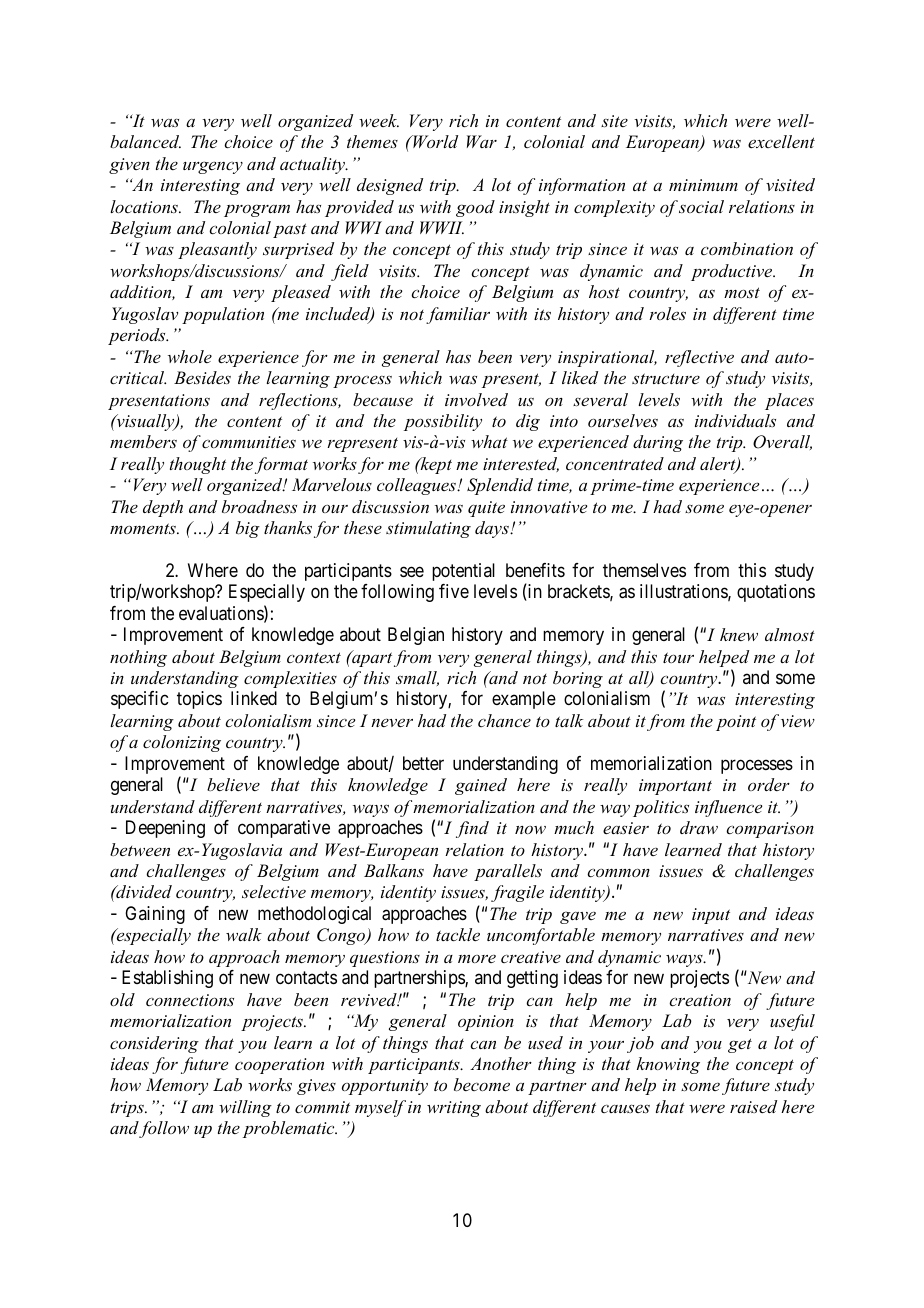 Image resolution: width=924 pixels, height=1308 pixels. Describe the element at coordinates (703, 185) in the screenshot. I see `minimum` at that location.
